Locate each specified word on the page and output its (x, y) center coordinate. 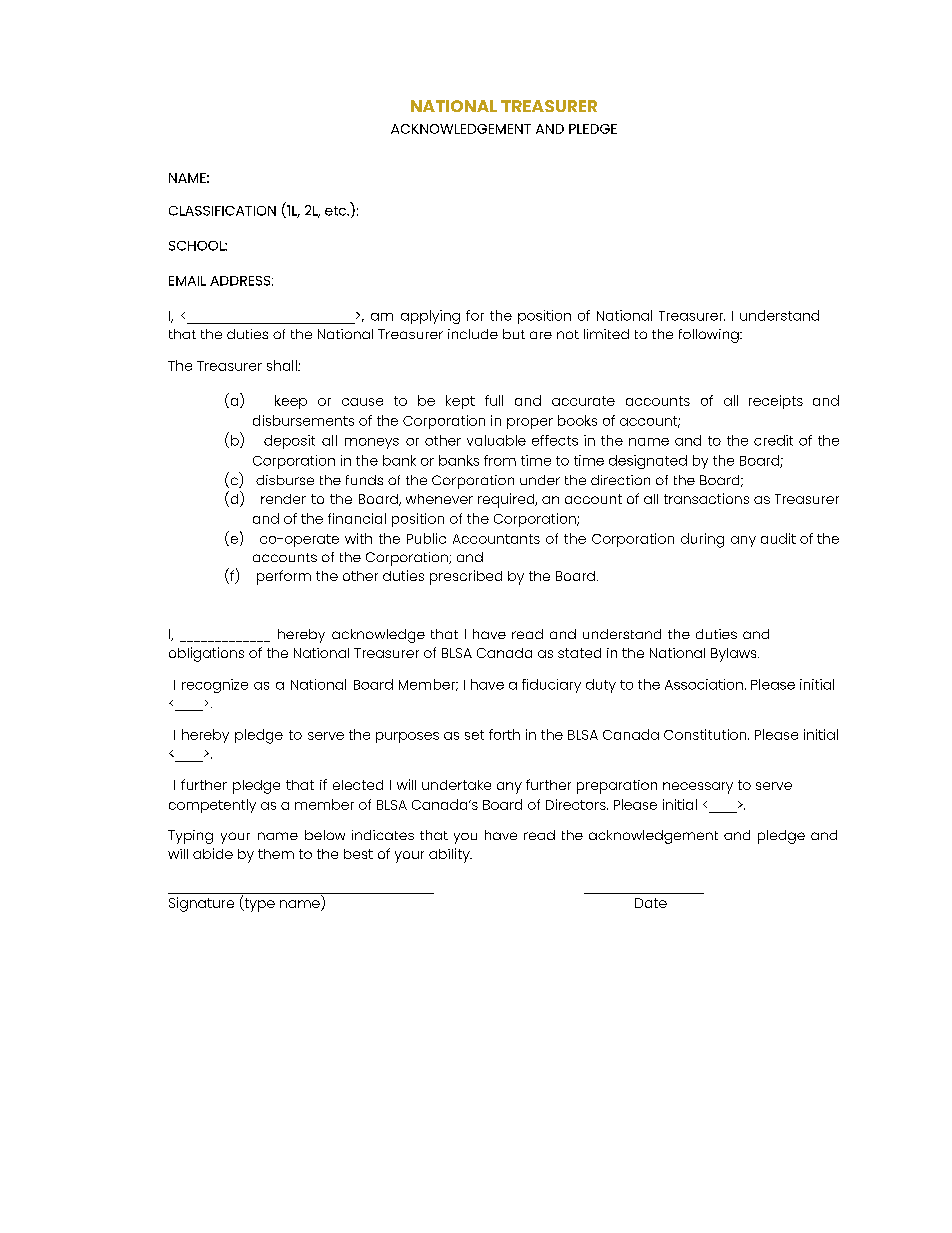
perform (284, 577)
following (710, 336)
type (258, 904)
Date (651, 903)
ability (450, 855)
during (702, 540)
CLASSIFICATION (222, 211)
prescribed (466, 577)
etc (337, 211)
